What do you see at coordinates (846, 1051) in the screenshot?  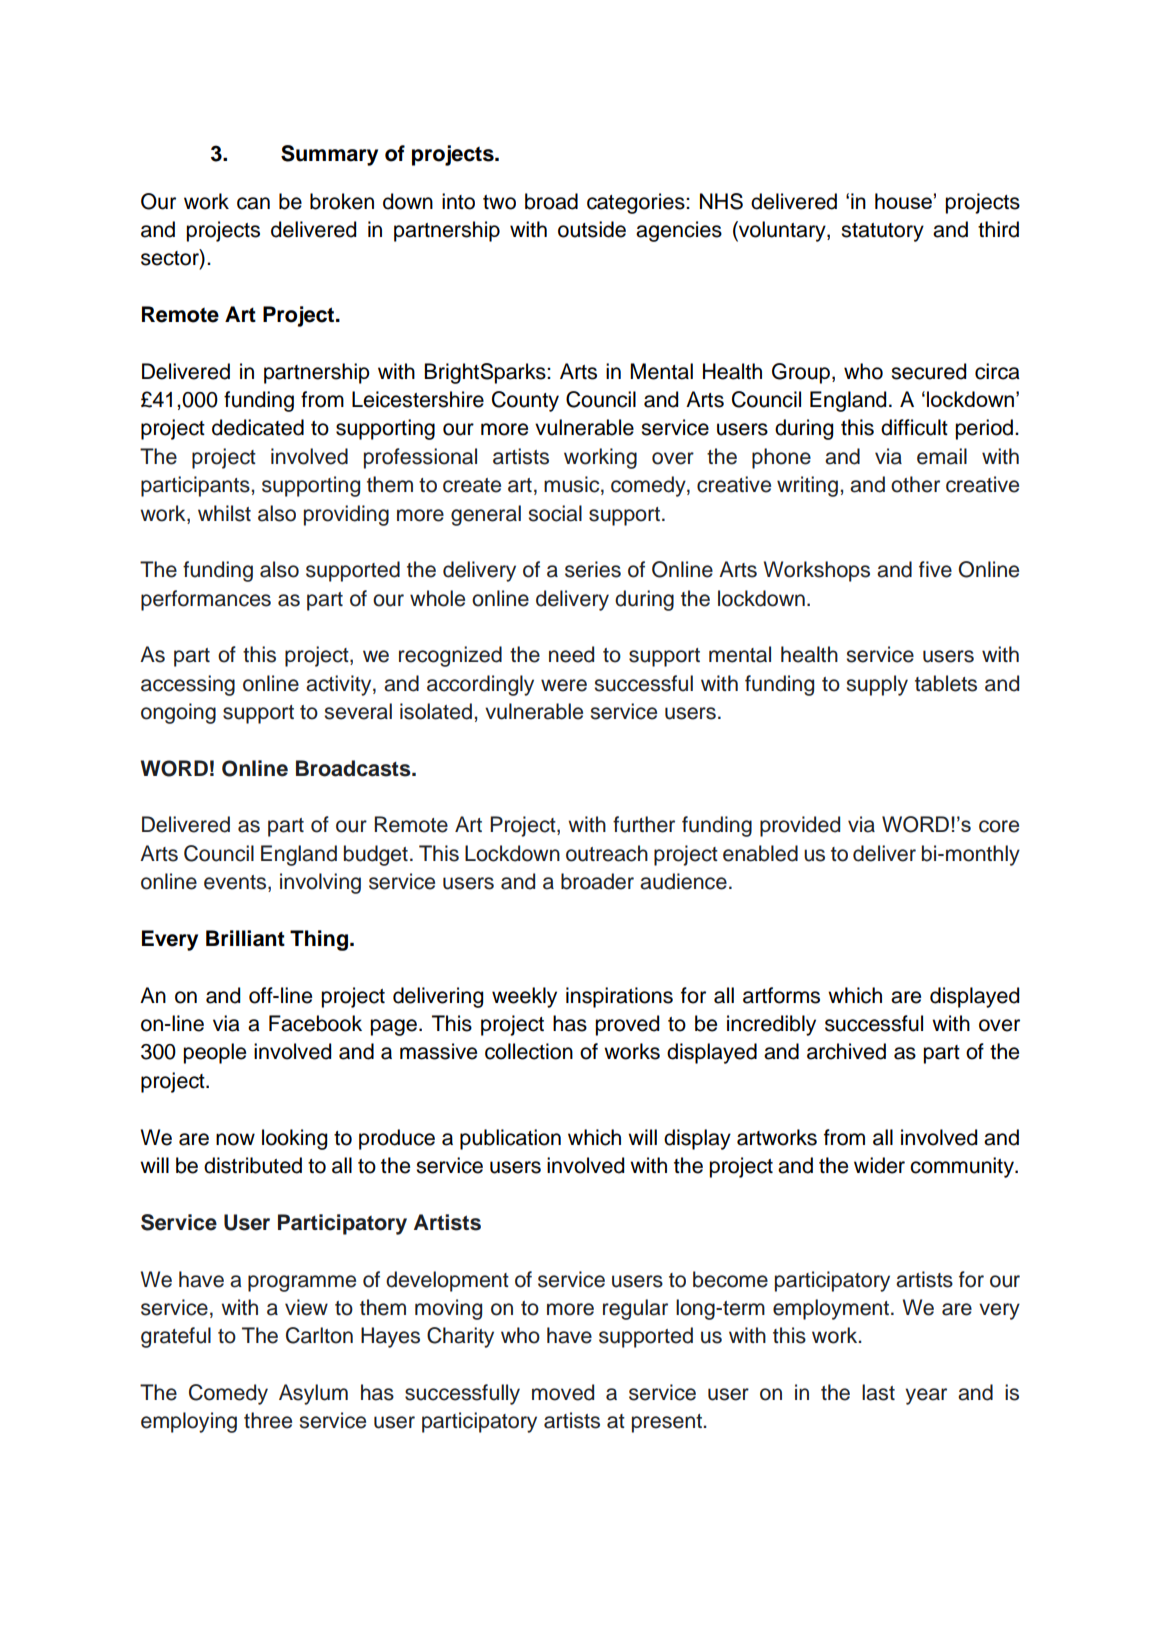 I see `archived` at bounding box center [846, 1051].
